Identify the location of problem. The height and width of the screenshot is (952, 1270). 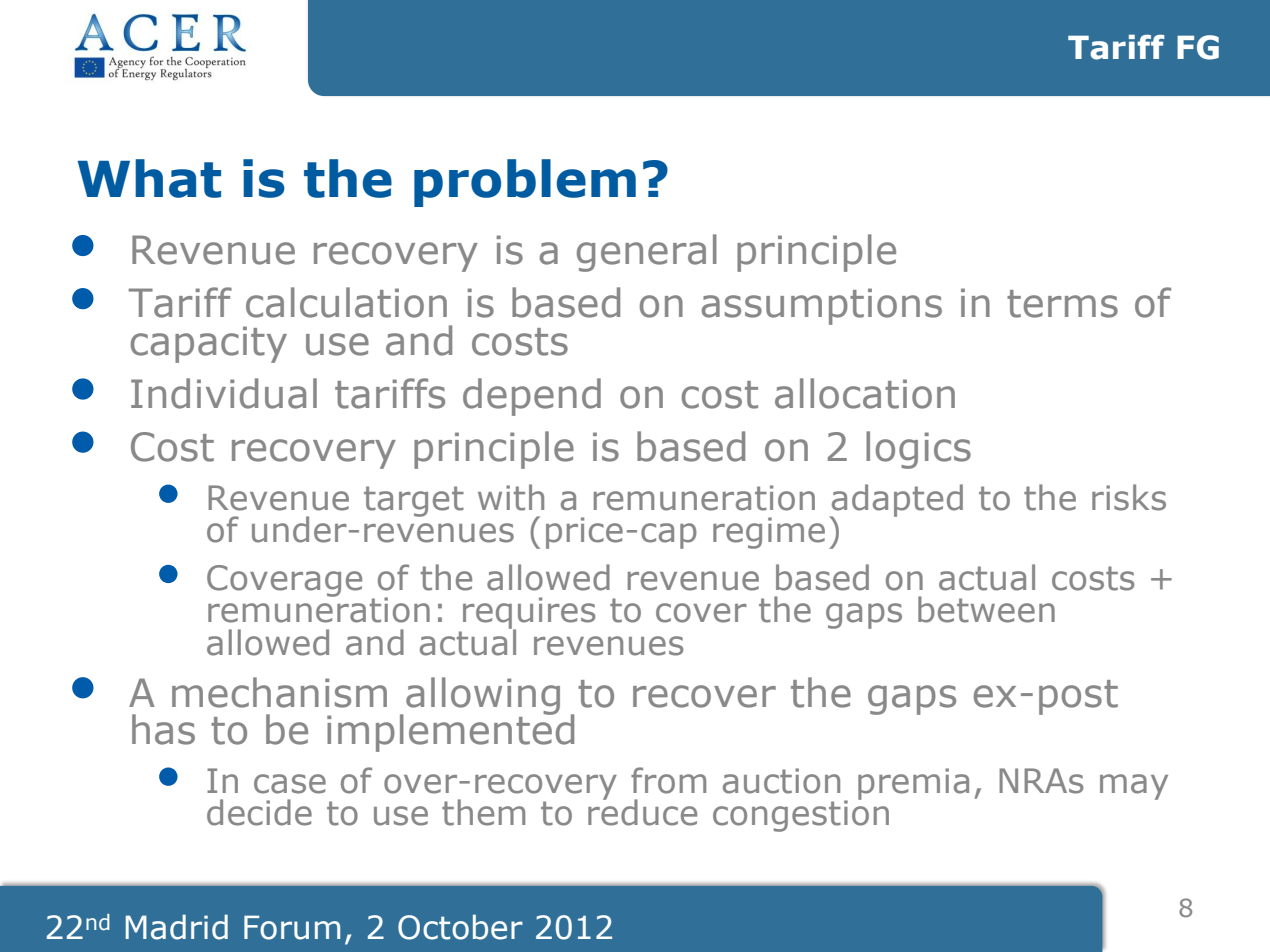
(525, 183).
